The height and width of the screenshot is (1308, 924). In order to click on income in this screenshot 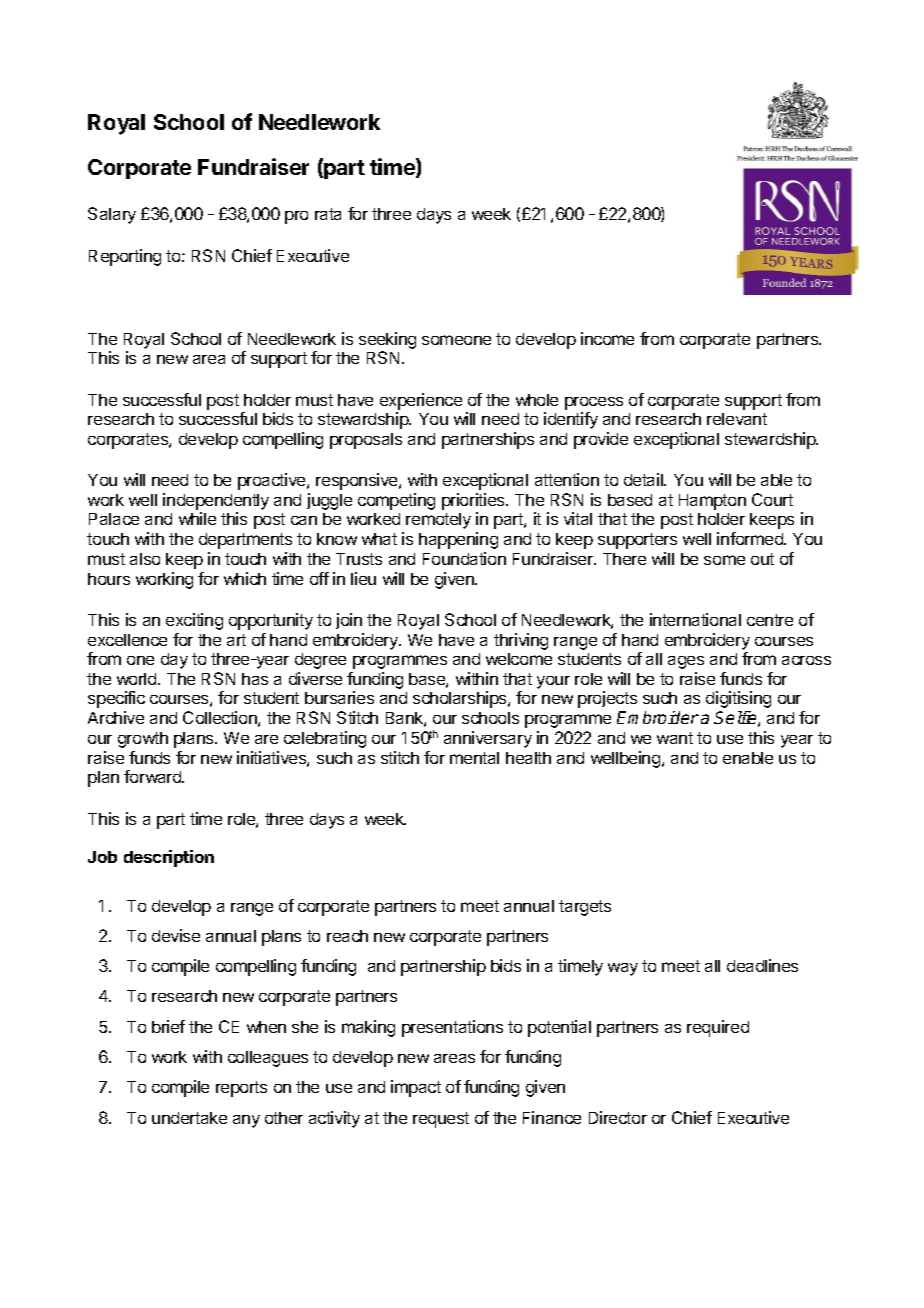, I will do `click(607, 338)`.
